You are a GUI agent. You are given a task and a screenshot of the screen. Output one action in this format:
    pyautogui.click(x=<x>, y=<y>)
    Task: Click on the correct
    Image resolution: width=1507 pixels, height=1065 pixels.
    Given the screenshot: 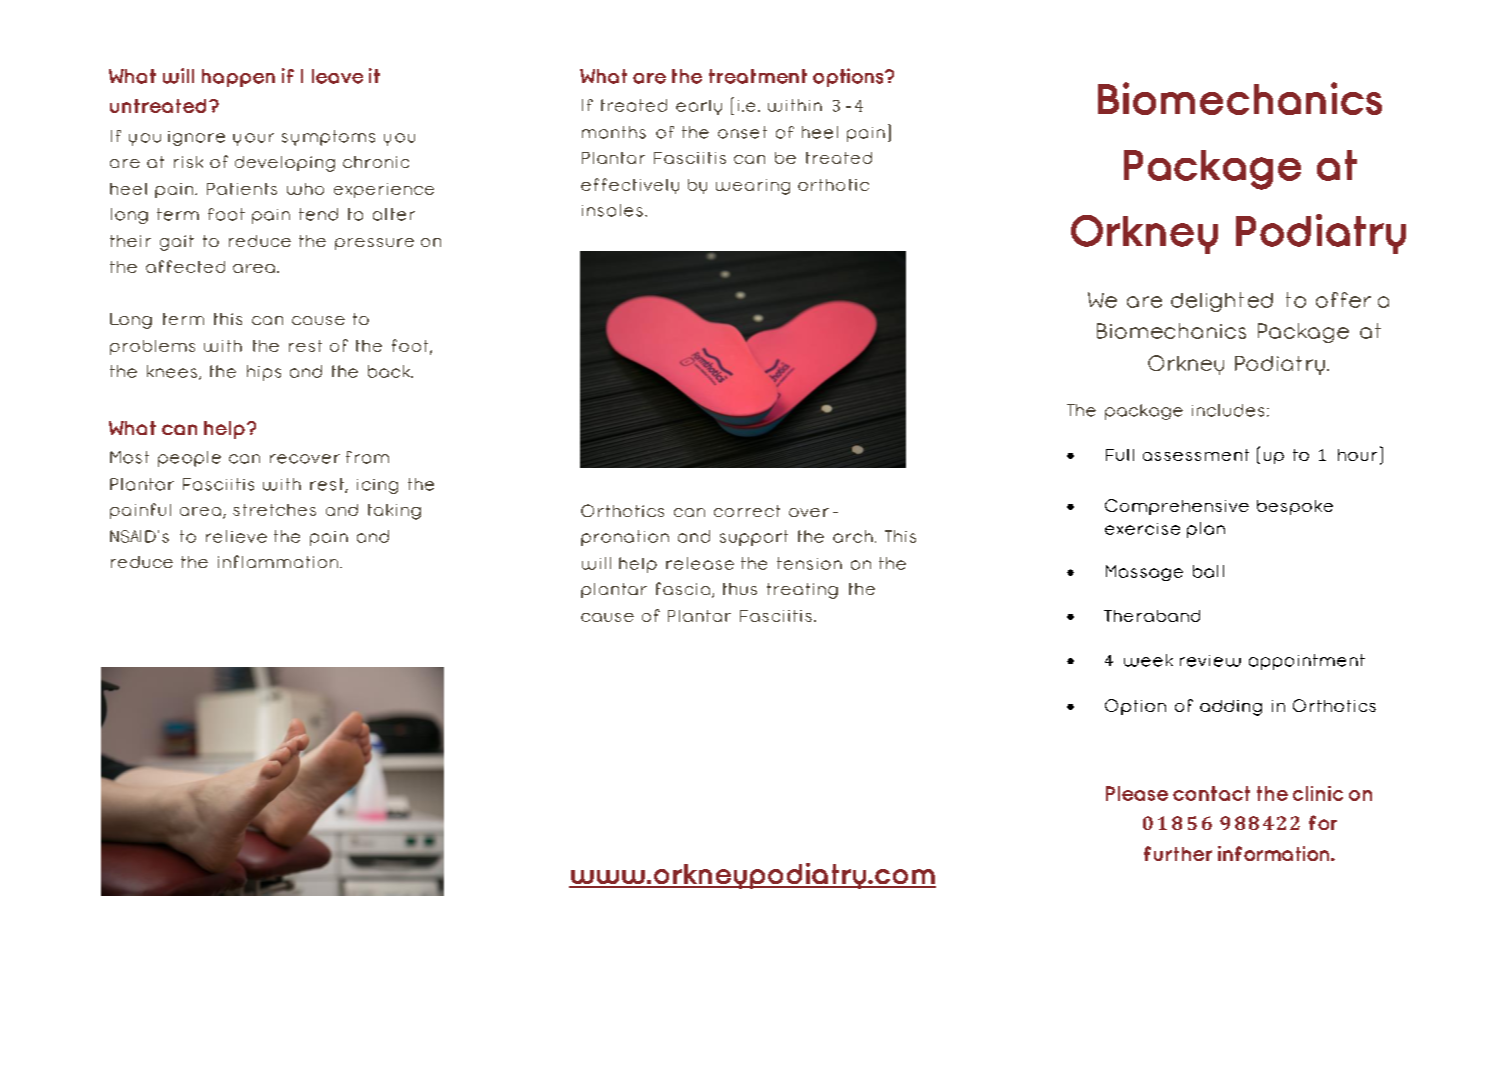 What is the action you would take?
    pyautogui.click(x=747, y=511)
